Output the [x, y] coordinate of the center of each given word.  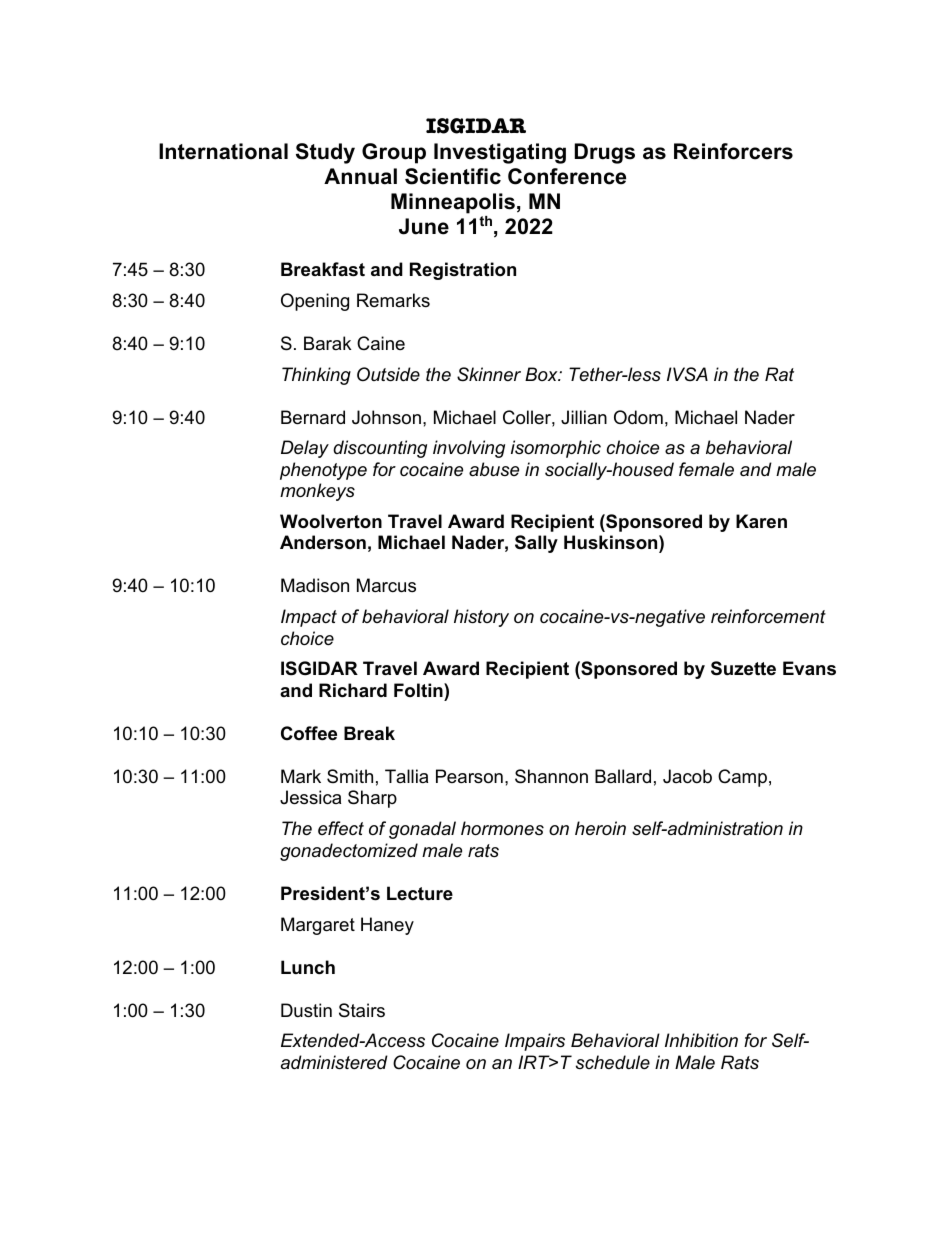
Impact [309, 618]
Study [325, 153]
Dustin [306, 1010]
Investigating [500, 153]
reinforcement [768, 616]
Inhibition [701, 1040]
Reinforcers [733, 151]
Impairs [535, 1042]
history [481, 618]
